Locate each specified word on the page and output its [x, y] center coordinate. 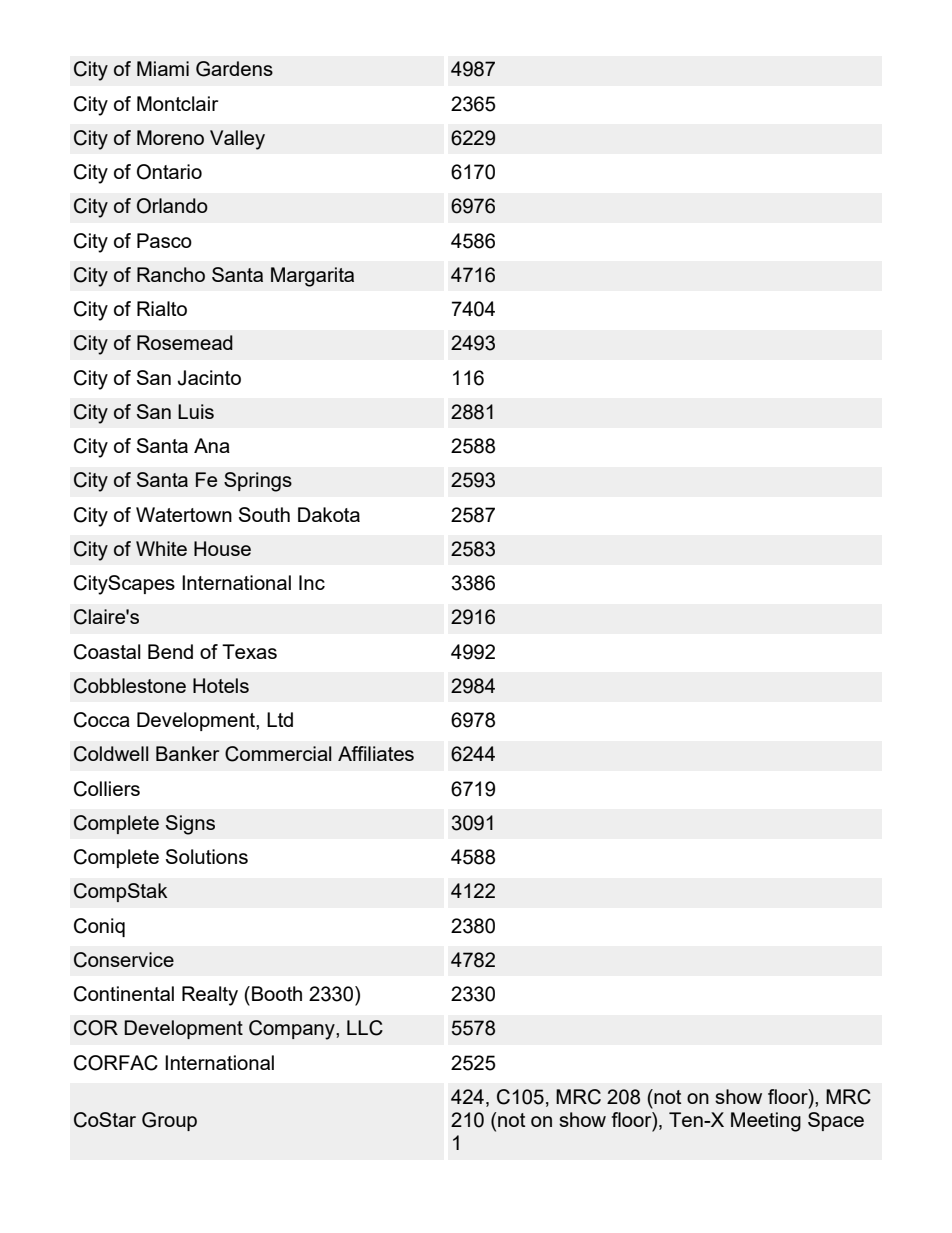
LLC [365, 1028]
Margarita [312, 277]
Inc [312, 582]
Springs [258, 482]
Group [169, 1121]
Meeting [766, 1122]
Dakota [329, 514]
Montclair [177, 103]
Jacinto [209, 378]
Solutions [207, 856]
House [222, 548]
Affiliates [376, 753]
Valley [237, 140]
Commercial [278, 754]
